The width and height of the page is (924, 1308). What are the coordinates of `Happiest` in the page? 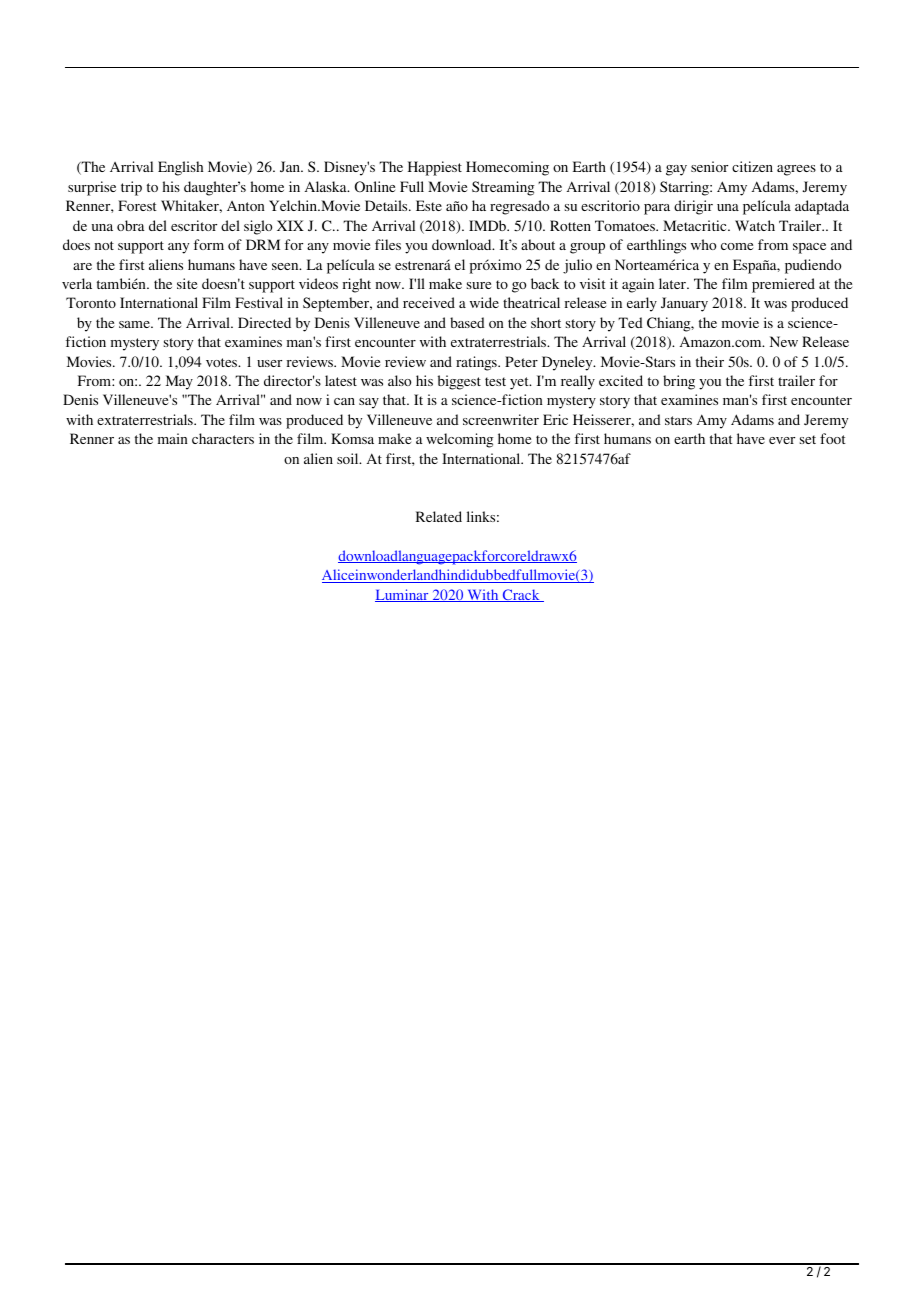 It's located at (435, 168).
